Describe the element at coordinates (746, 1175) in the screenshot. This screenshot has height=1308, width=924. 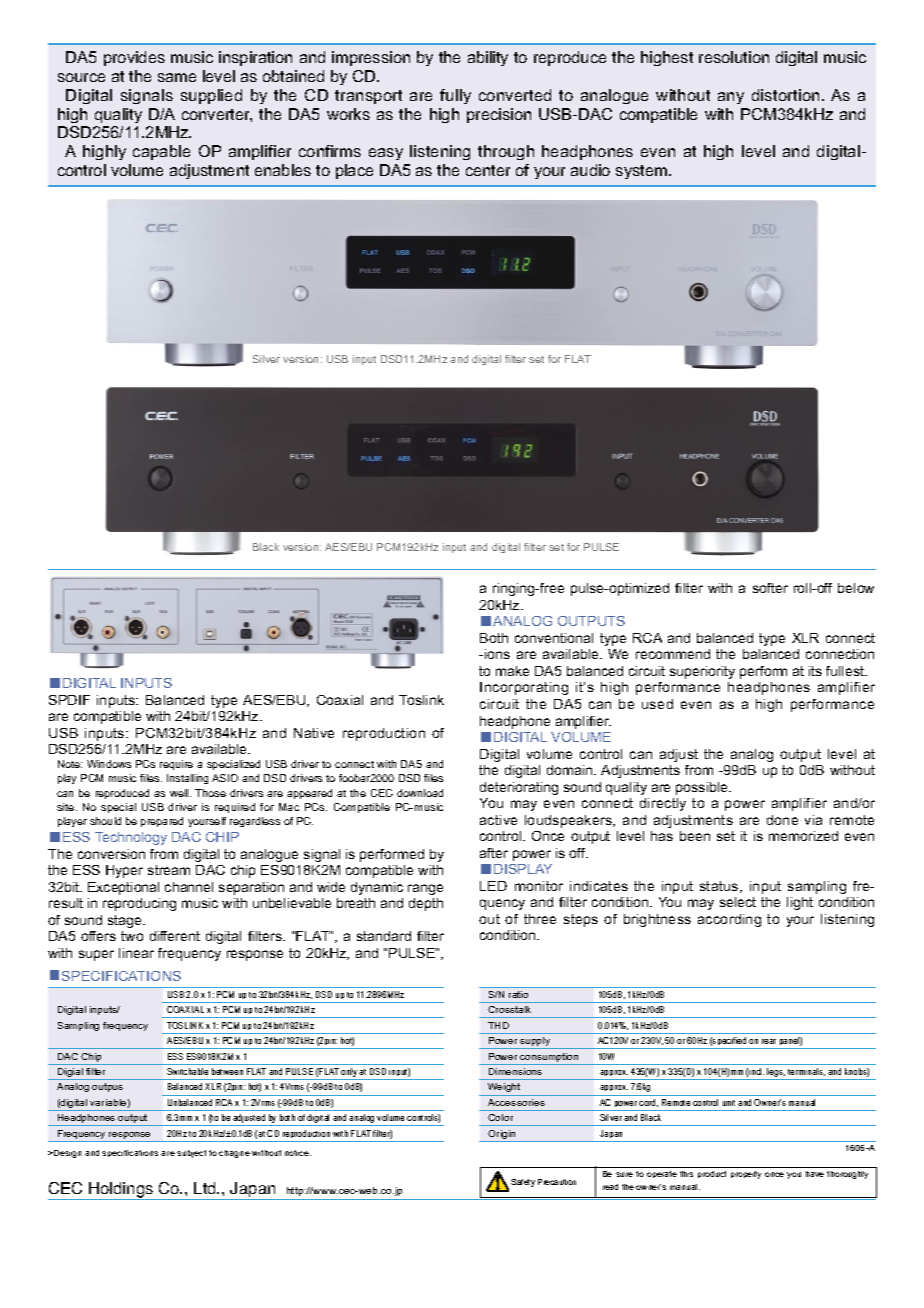
I see `properly` at that location.
